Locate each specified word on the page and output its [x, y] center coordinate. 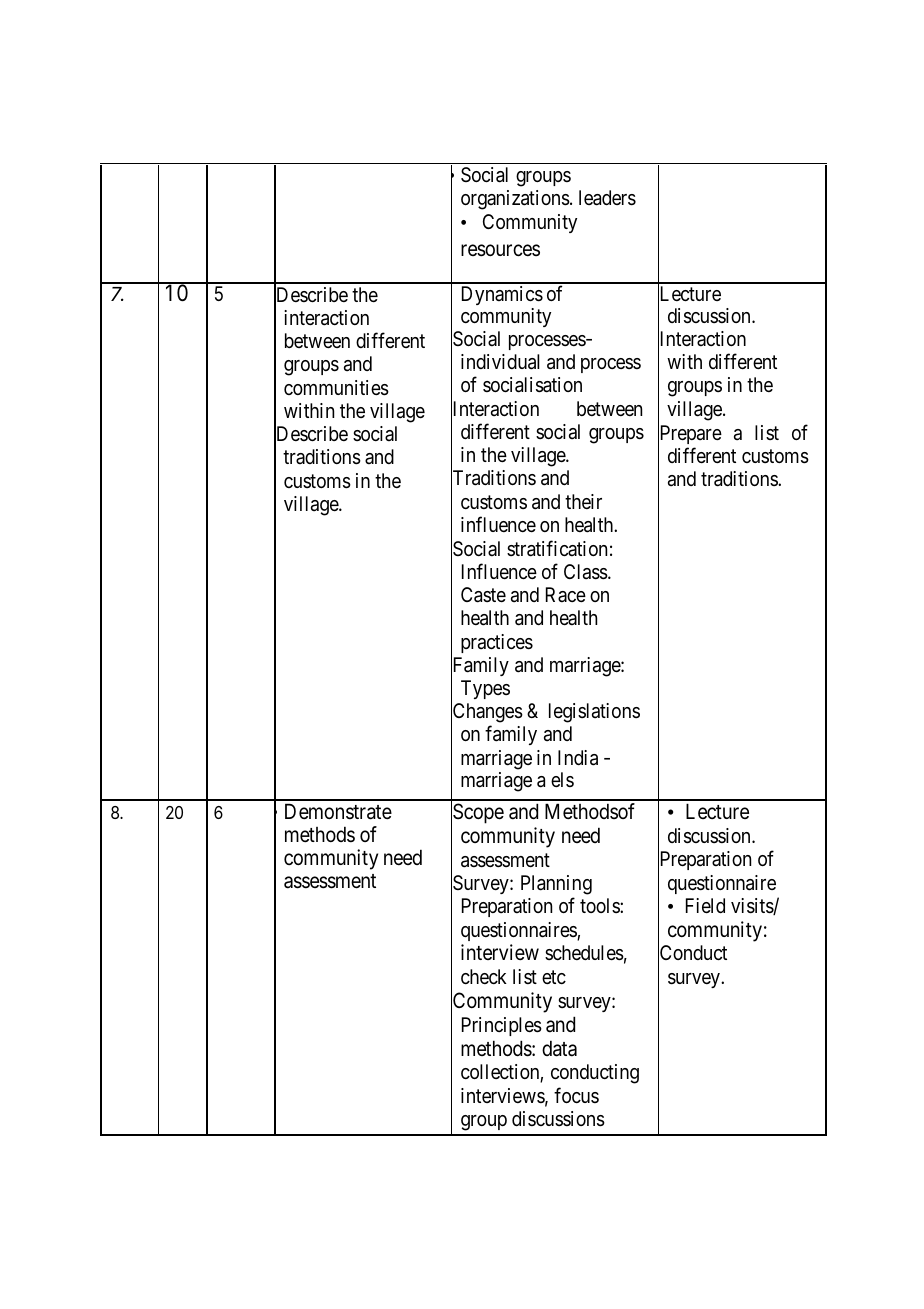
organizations [515, 200]
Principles [502, 1026]
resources [500, 250]
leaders [607, 198]
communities [336, 388]
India [578, 758]
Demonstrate [338, 811]
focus [576, 1095]
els [562, 779]
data [559, 1048]
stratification [557, 548]
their [583, 501]
